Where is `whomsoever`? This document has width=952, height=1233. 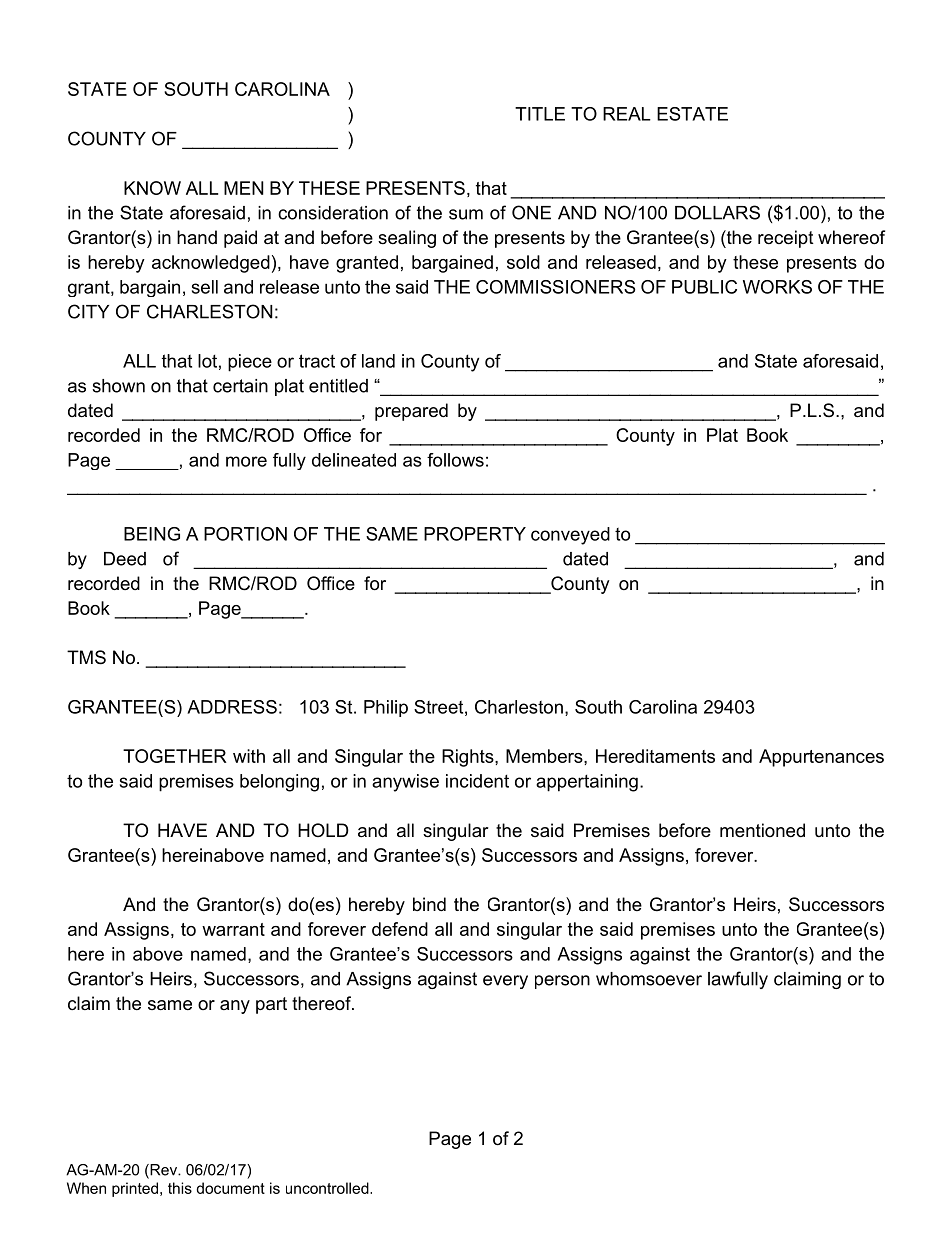
whomsoever is located at coordinates (649, 979).
